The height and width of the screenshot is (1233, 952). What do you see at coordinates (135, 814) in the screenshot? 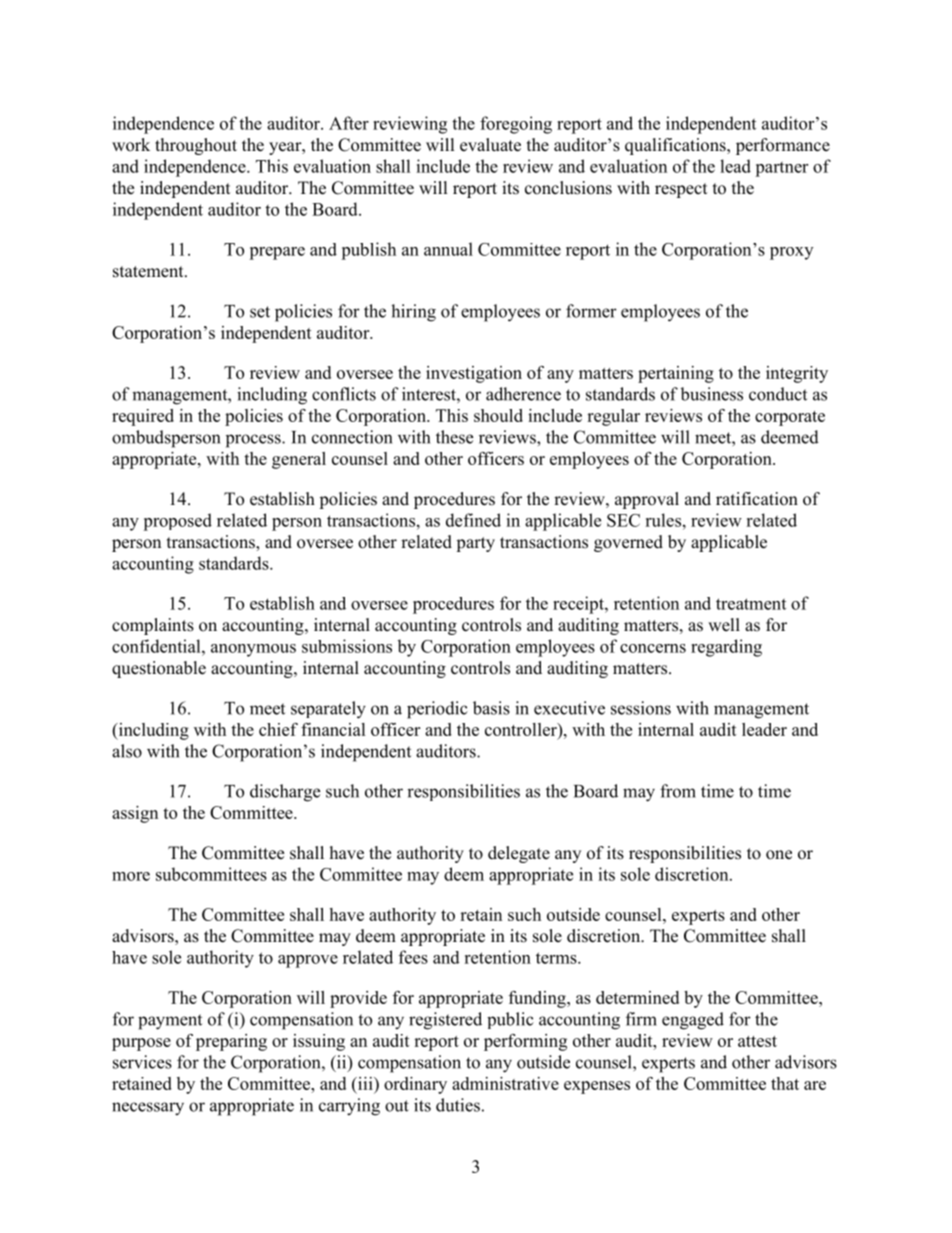
I see `assign` at bounding box center [135, 814].
